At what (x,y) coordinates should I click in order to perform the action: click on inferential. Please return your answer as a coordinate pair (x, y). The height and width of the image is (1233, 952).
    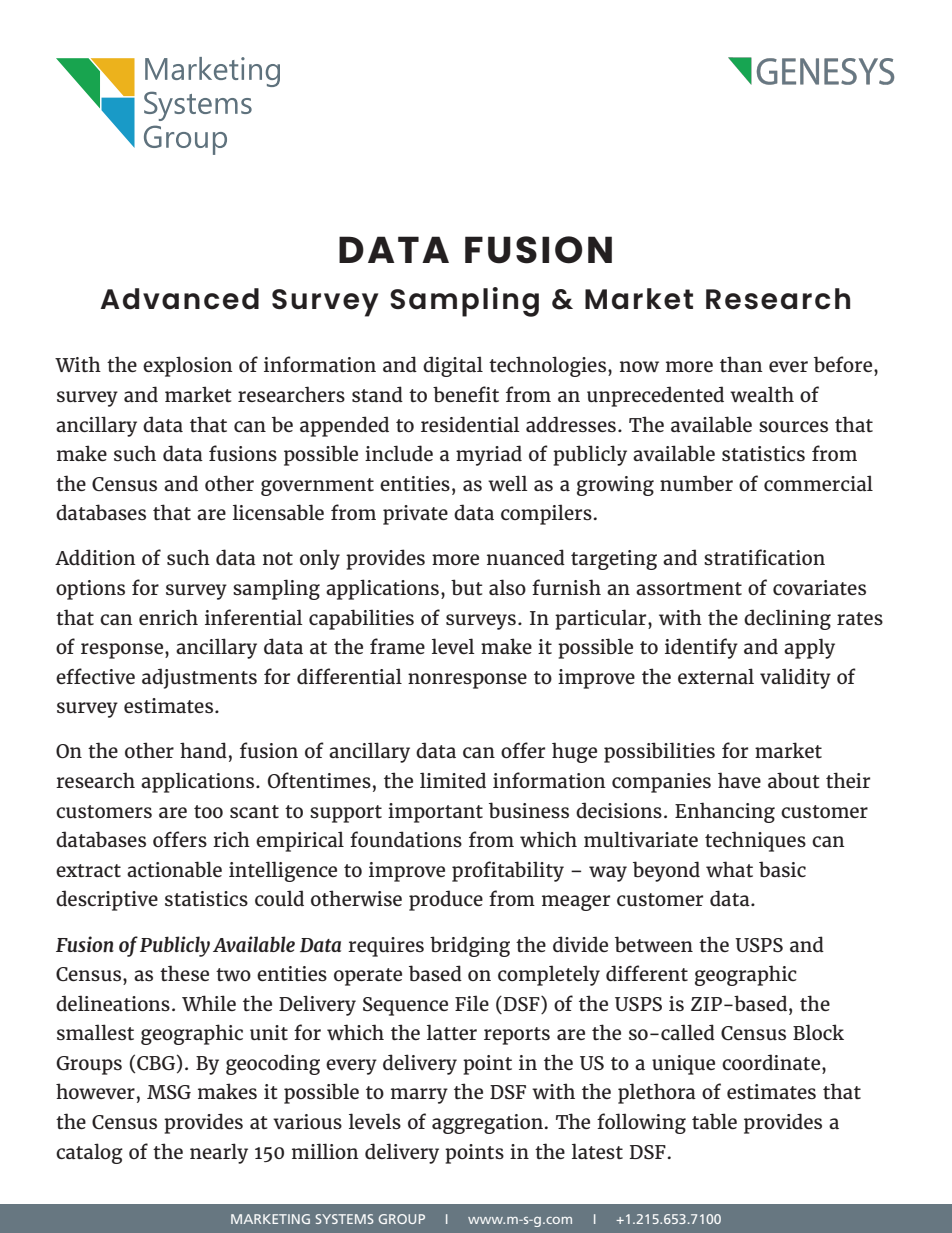
    Looking at the image, I should click on (254, 617).
